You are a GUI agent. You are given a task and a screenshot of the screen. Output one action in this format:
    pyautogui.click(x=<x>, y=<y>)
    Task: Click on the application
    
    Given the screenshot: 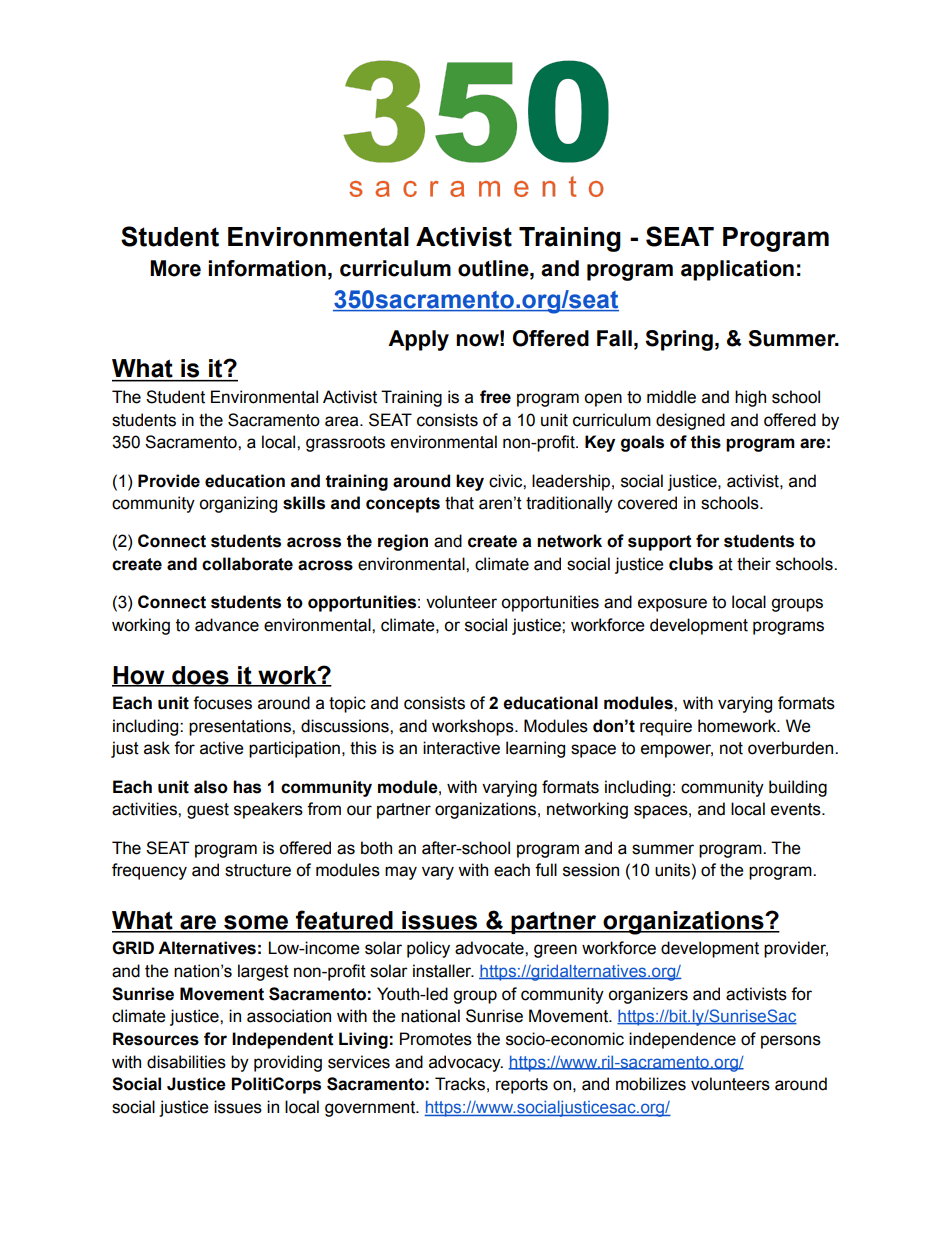 What is the action you would take?
    pyautogui.click(x=737, y=270)
